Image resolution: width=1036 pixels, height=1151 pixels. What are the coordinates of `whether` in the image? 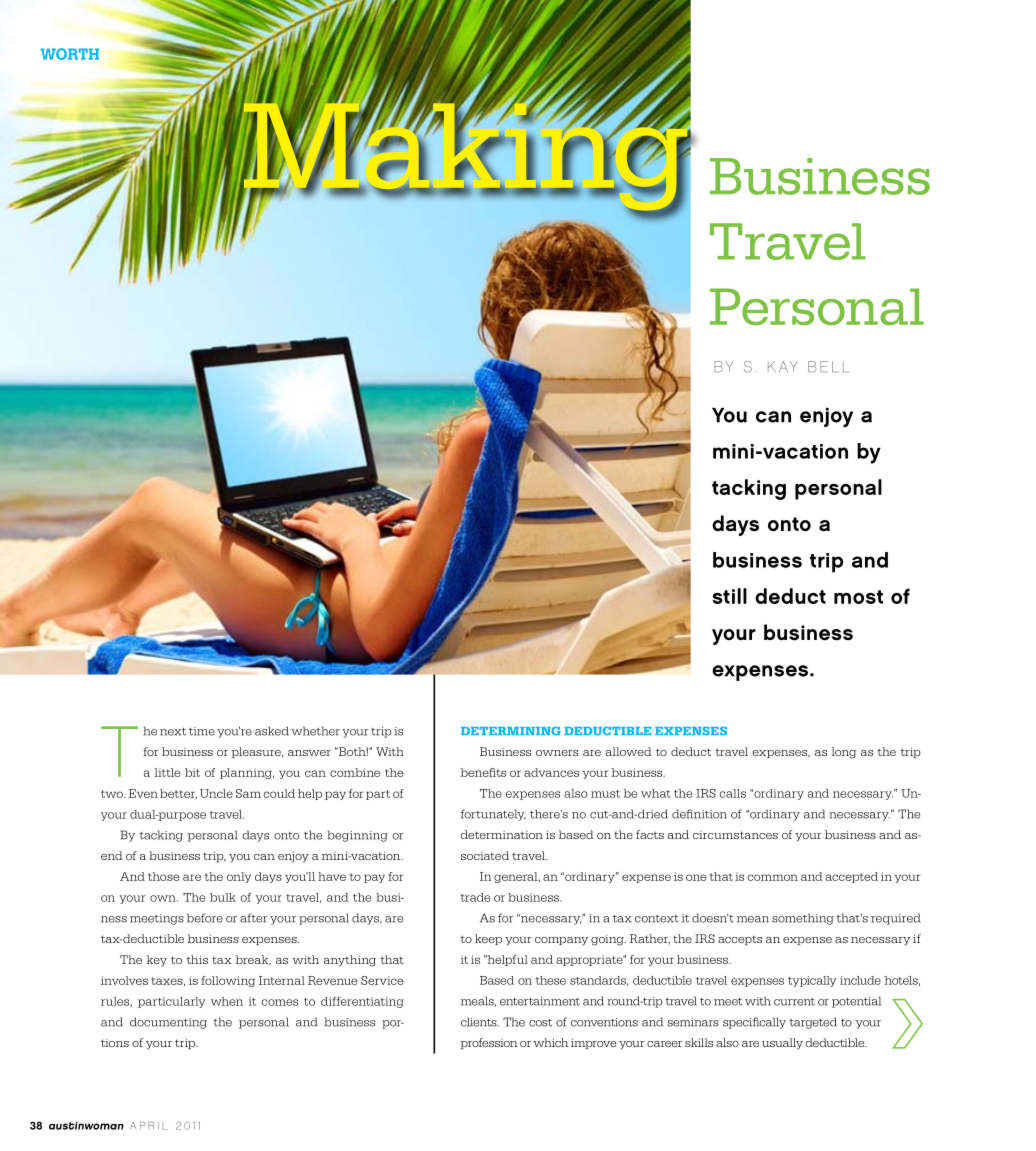 It's located at (315, 731).
